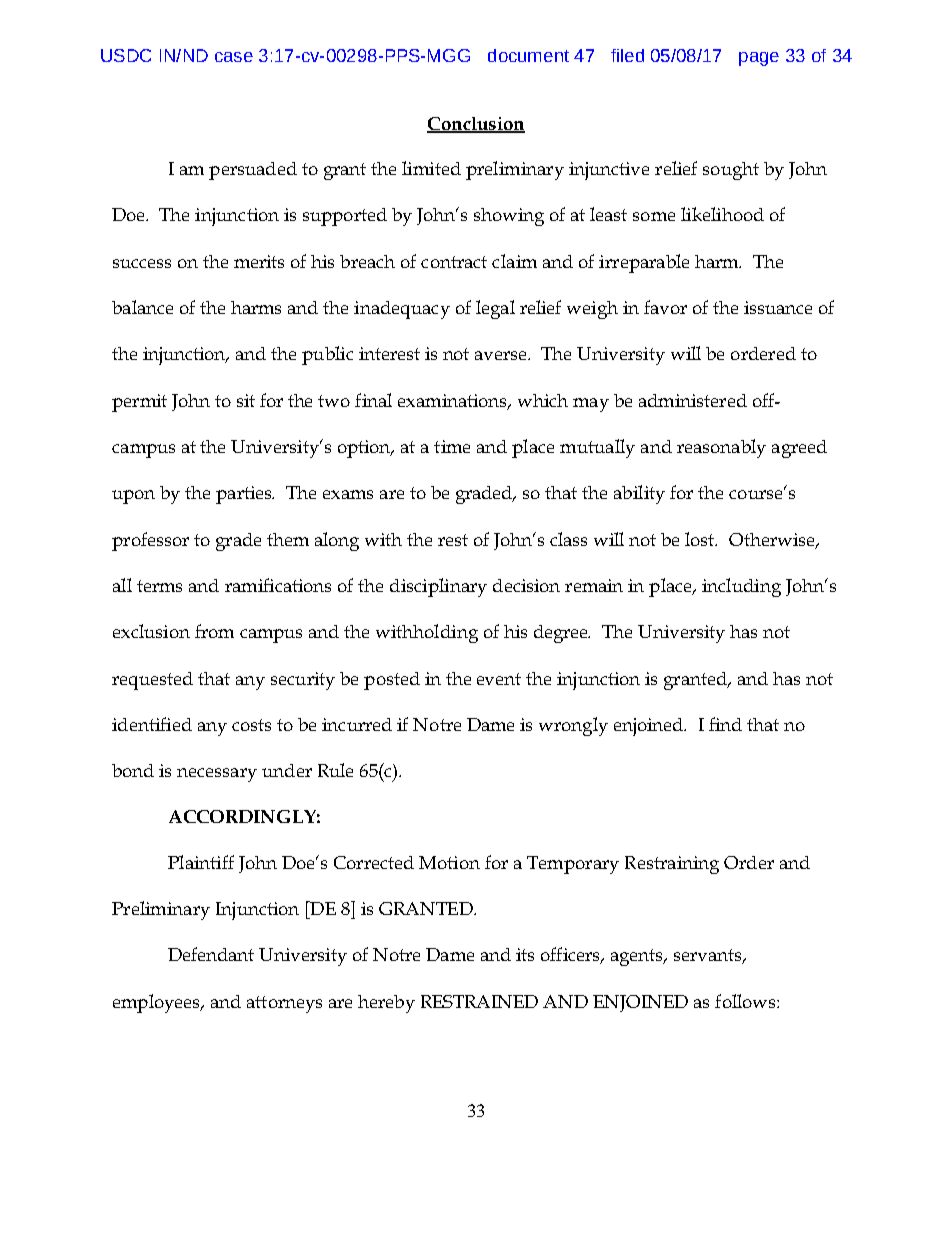 The image size is (952, 1233). I want to click on balance, so click(142, 307).
